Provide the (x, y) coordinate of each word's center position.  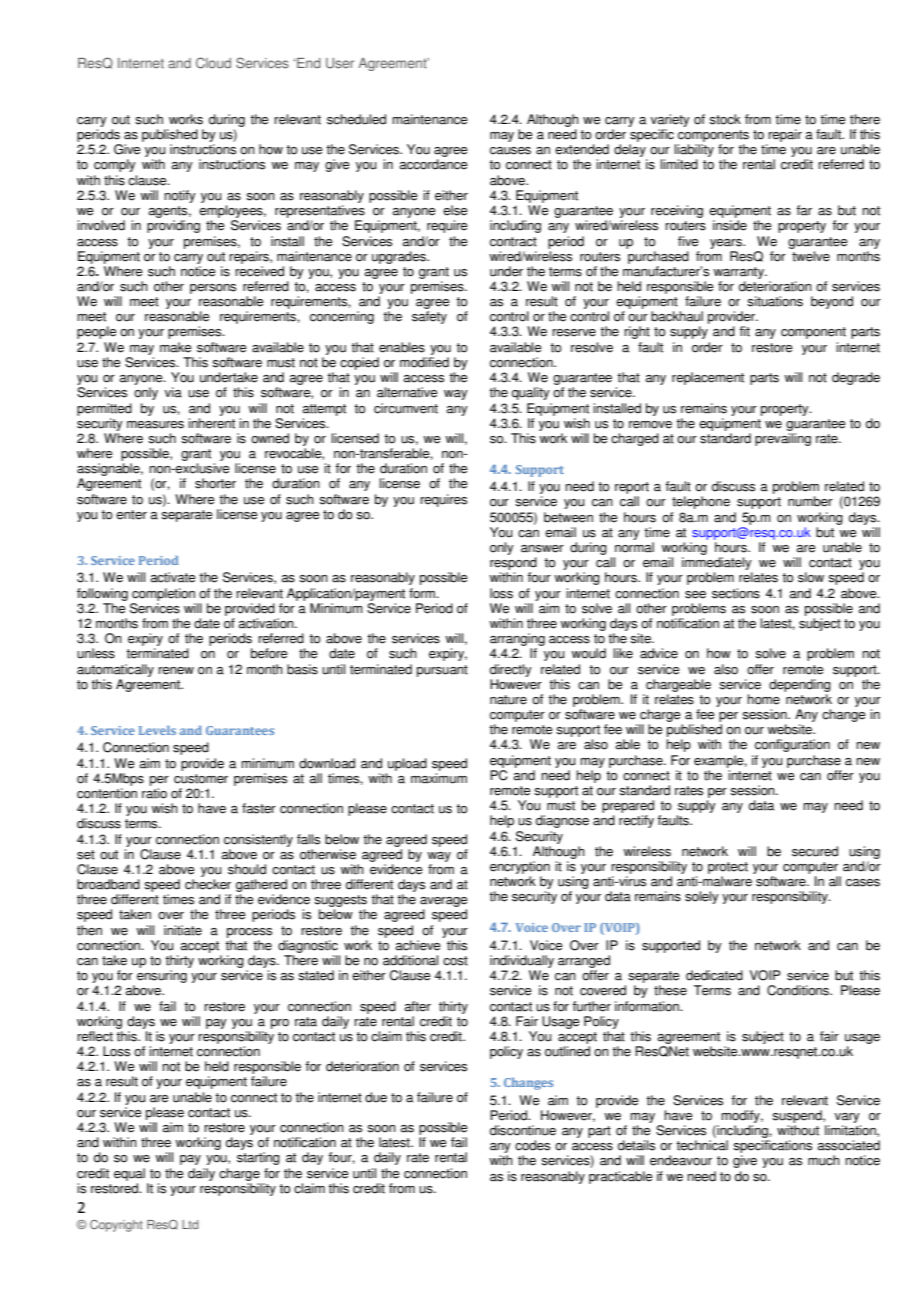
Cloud (213, 63)
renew (176, 671)
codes (532, 1145)
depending (800, 685)
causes (510, 151)
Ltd (190, 1224)
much (824, 1160)
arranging (517, 639)
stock (725, 119)
